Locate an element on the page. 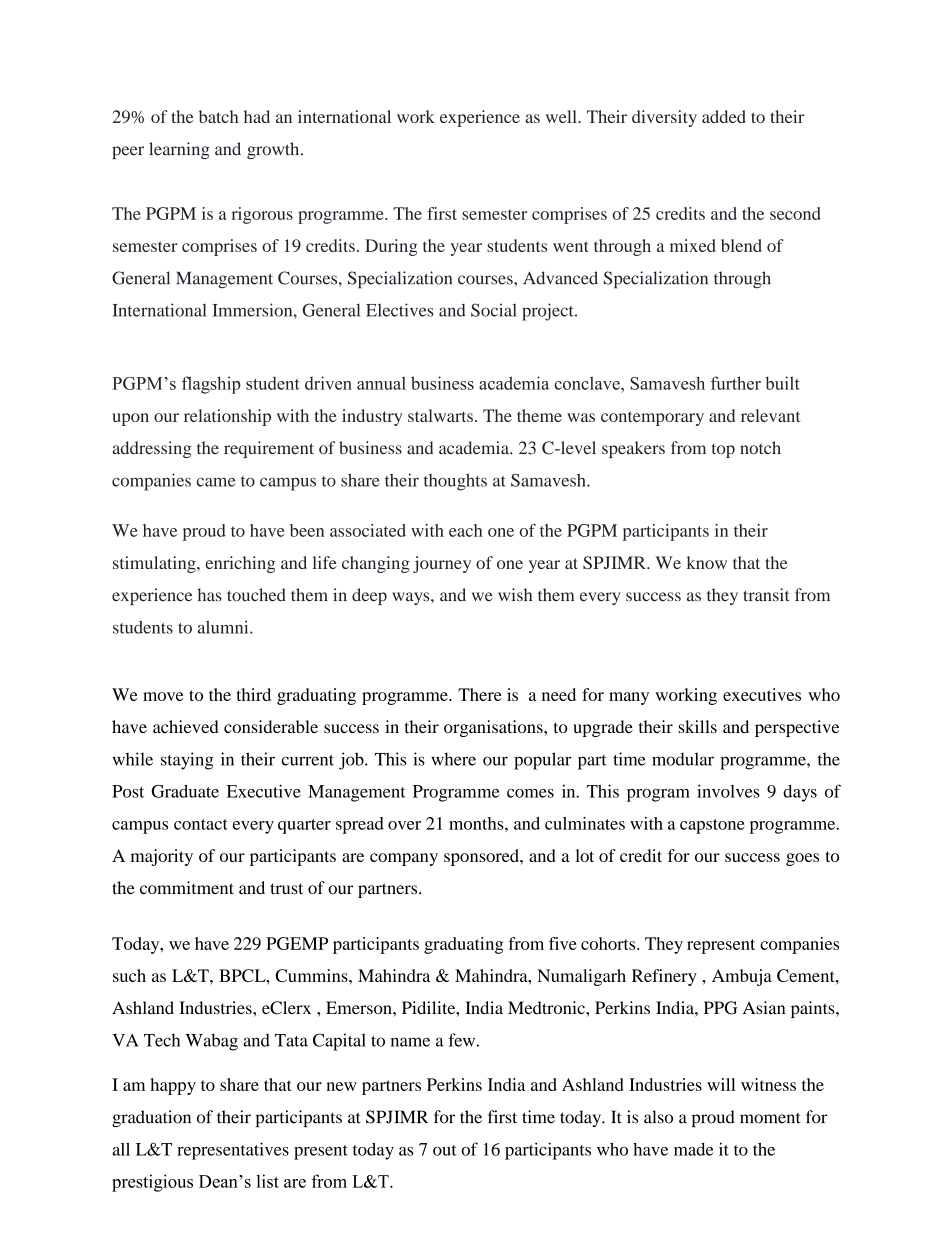 This page has width=952, height=1233. There is located at coordinates (480, 694).
